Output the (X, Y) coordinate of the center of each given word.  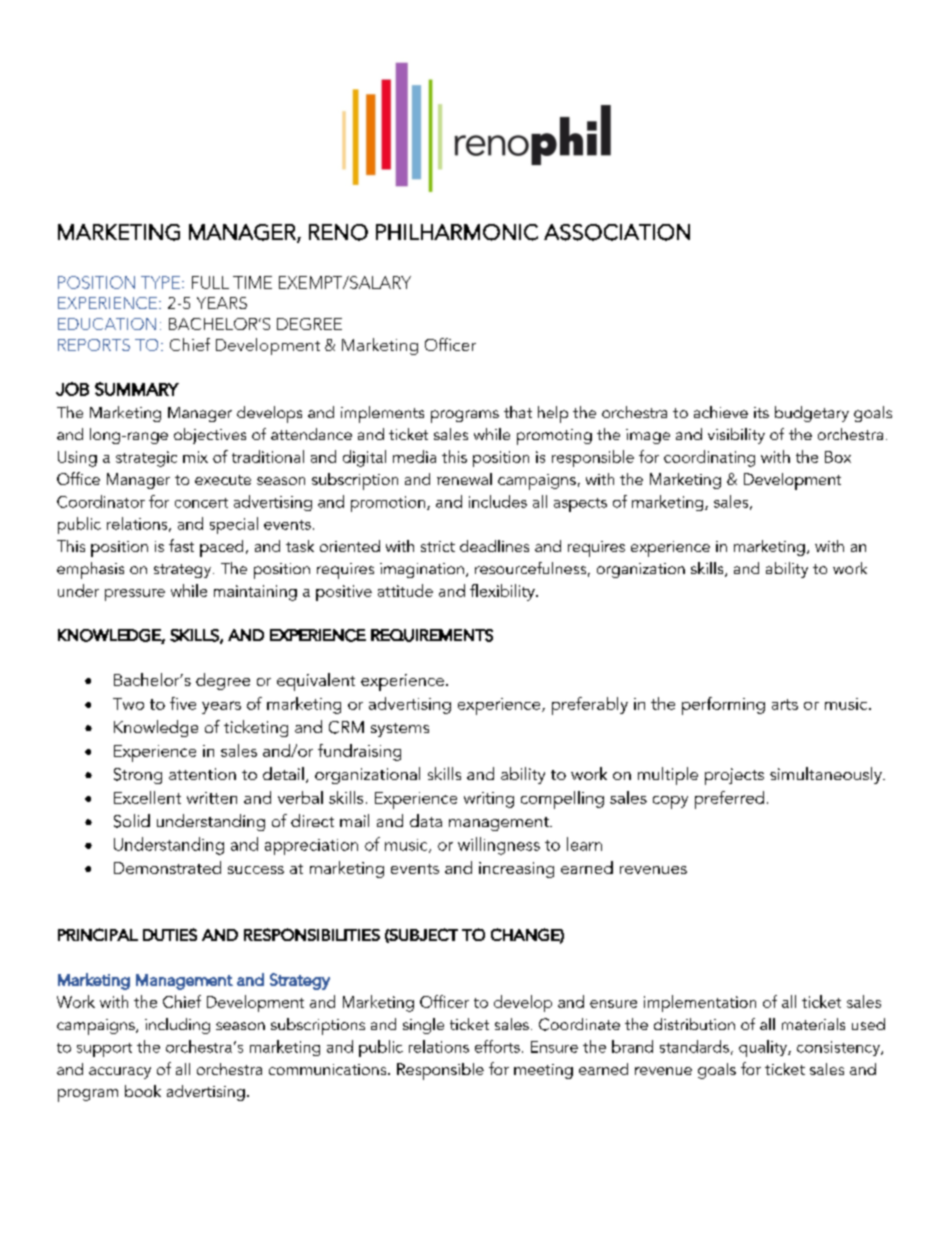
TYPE (160, 282)
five (183, 703)
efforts (497, 1046)
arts (785, 704)
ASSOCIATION (617, 232)
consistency (839, 1048)
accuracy (120, 1073)
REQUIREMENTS (432, 635)
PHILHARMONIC (457, 232)
